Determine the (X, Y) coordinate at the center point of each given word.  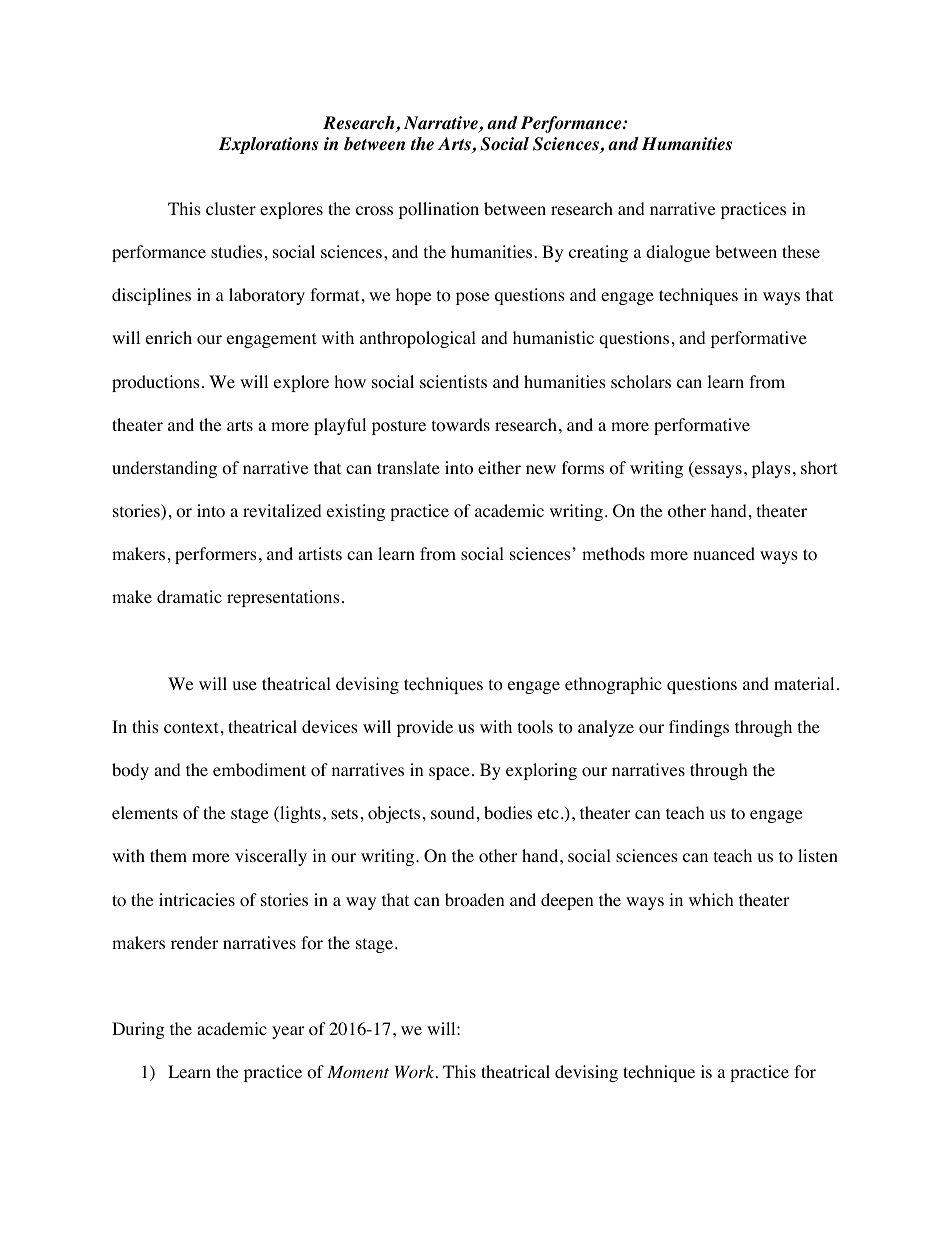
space (449, 773)
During (138, 1030)
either (499, 467)
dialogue (678, 253)
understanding (164, 469)
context (191, 728)
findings (699, 728)
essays (717, 471)
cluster (231, 208)
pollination (439, 210)
